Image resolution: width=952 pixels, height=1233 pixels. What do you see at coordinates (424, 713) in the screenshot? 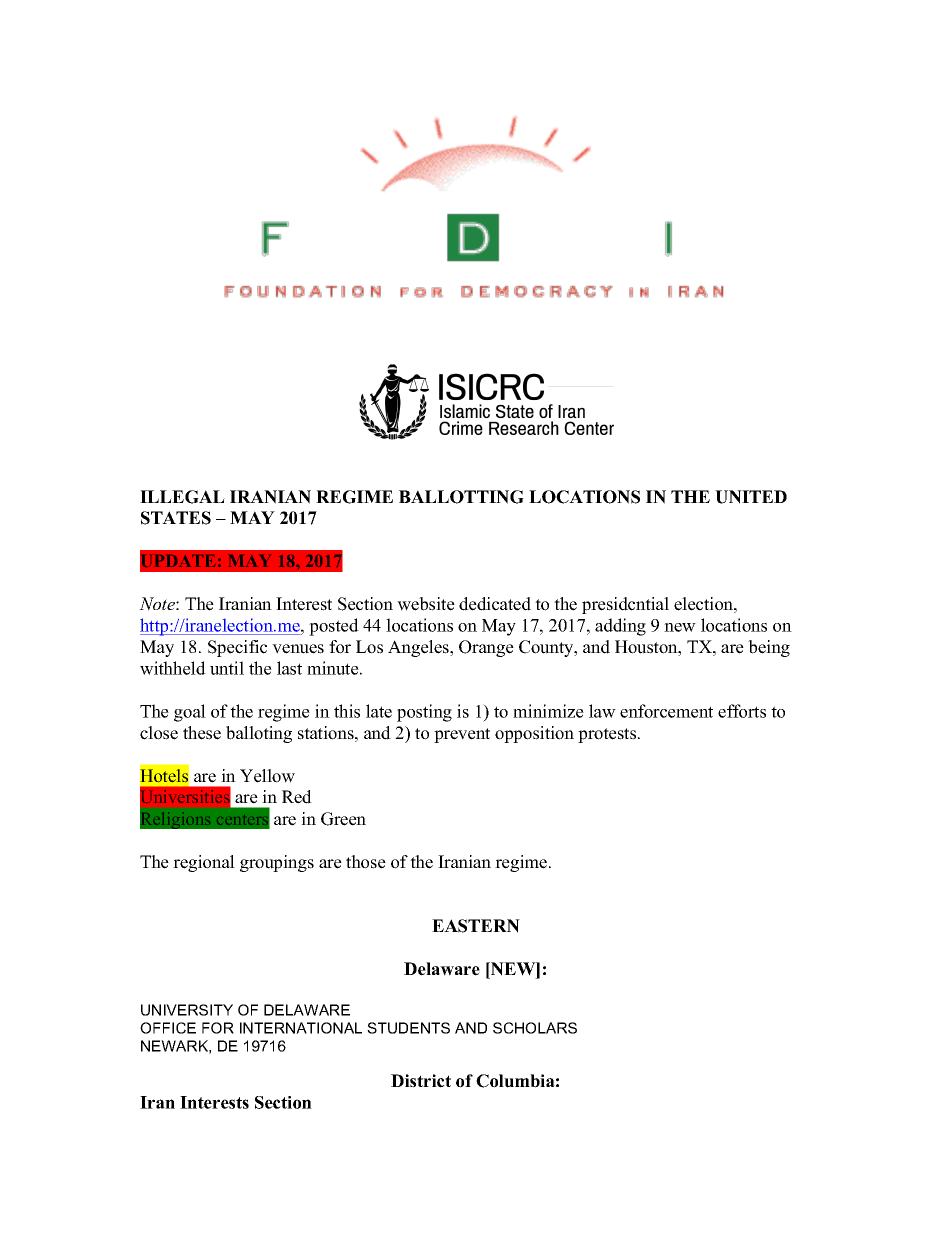
I see `posting` at bounding box center [424, 713].
